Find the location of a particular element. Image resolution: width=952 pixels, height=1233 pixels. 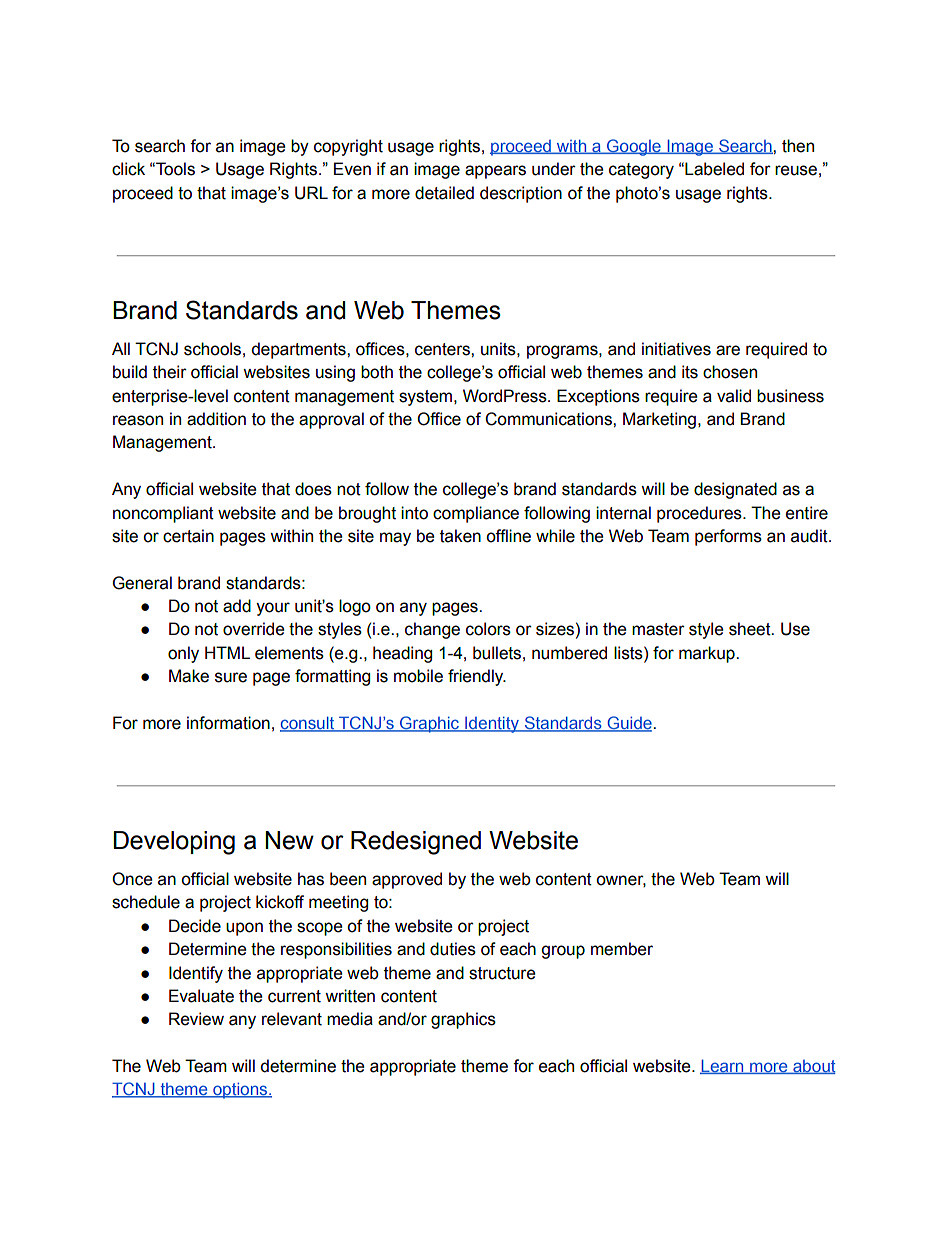

their is located at coordinates (170, 372).
